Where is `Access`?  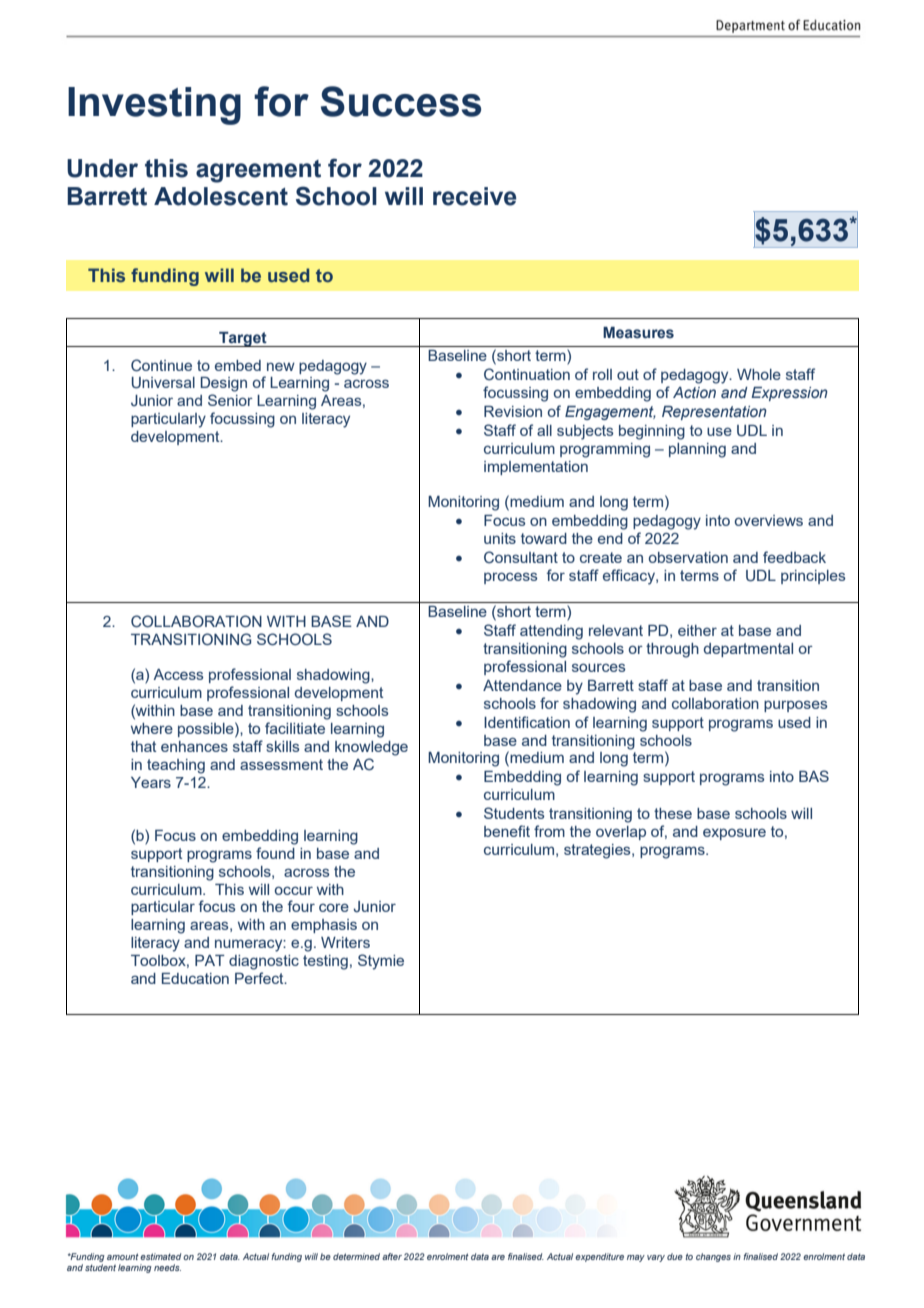 Access is located at coordinates (178, 674).
